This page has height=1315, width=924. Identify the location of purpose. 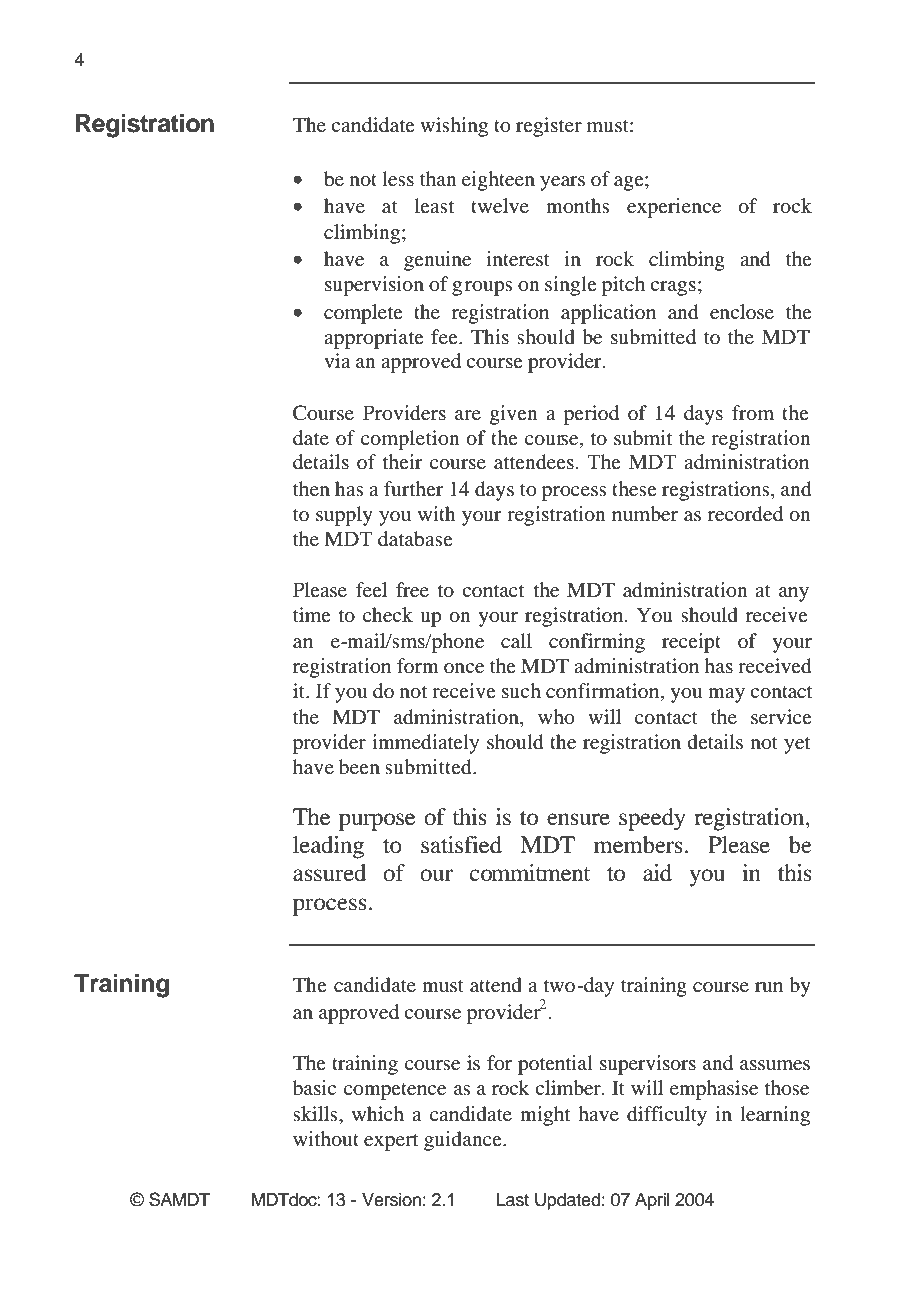
(377, 822).
